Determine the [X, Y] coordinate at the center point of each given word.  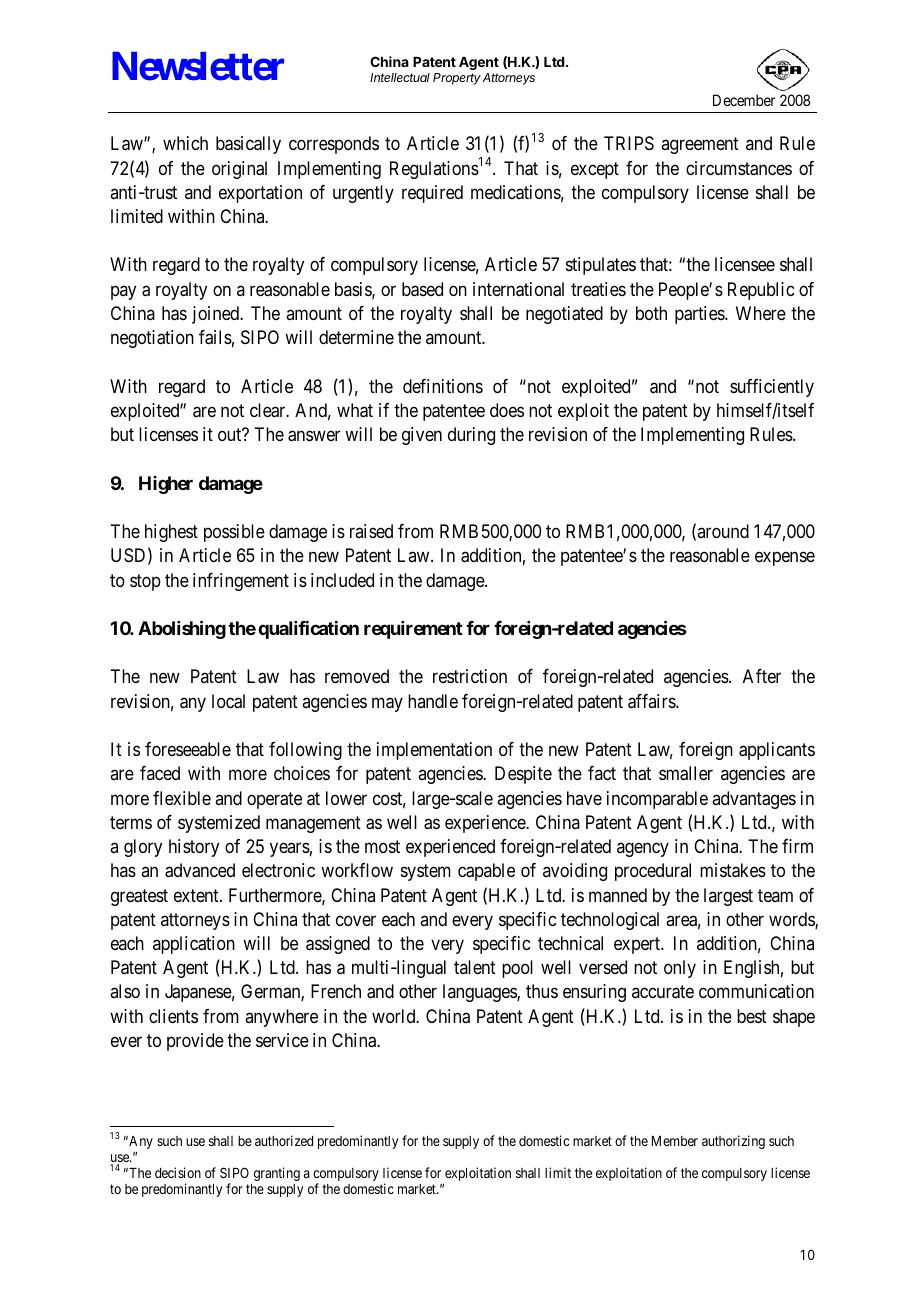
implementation [434, 751]
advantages [754, 800]
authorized [284, 1140]
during [471, 436]
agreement [700, 146]
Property [457, 79]
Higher [166, 485]
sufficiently [772, 388]
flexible [182, 798]
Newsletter [198, 66]
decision [178, 1172]
